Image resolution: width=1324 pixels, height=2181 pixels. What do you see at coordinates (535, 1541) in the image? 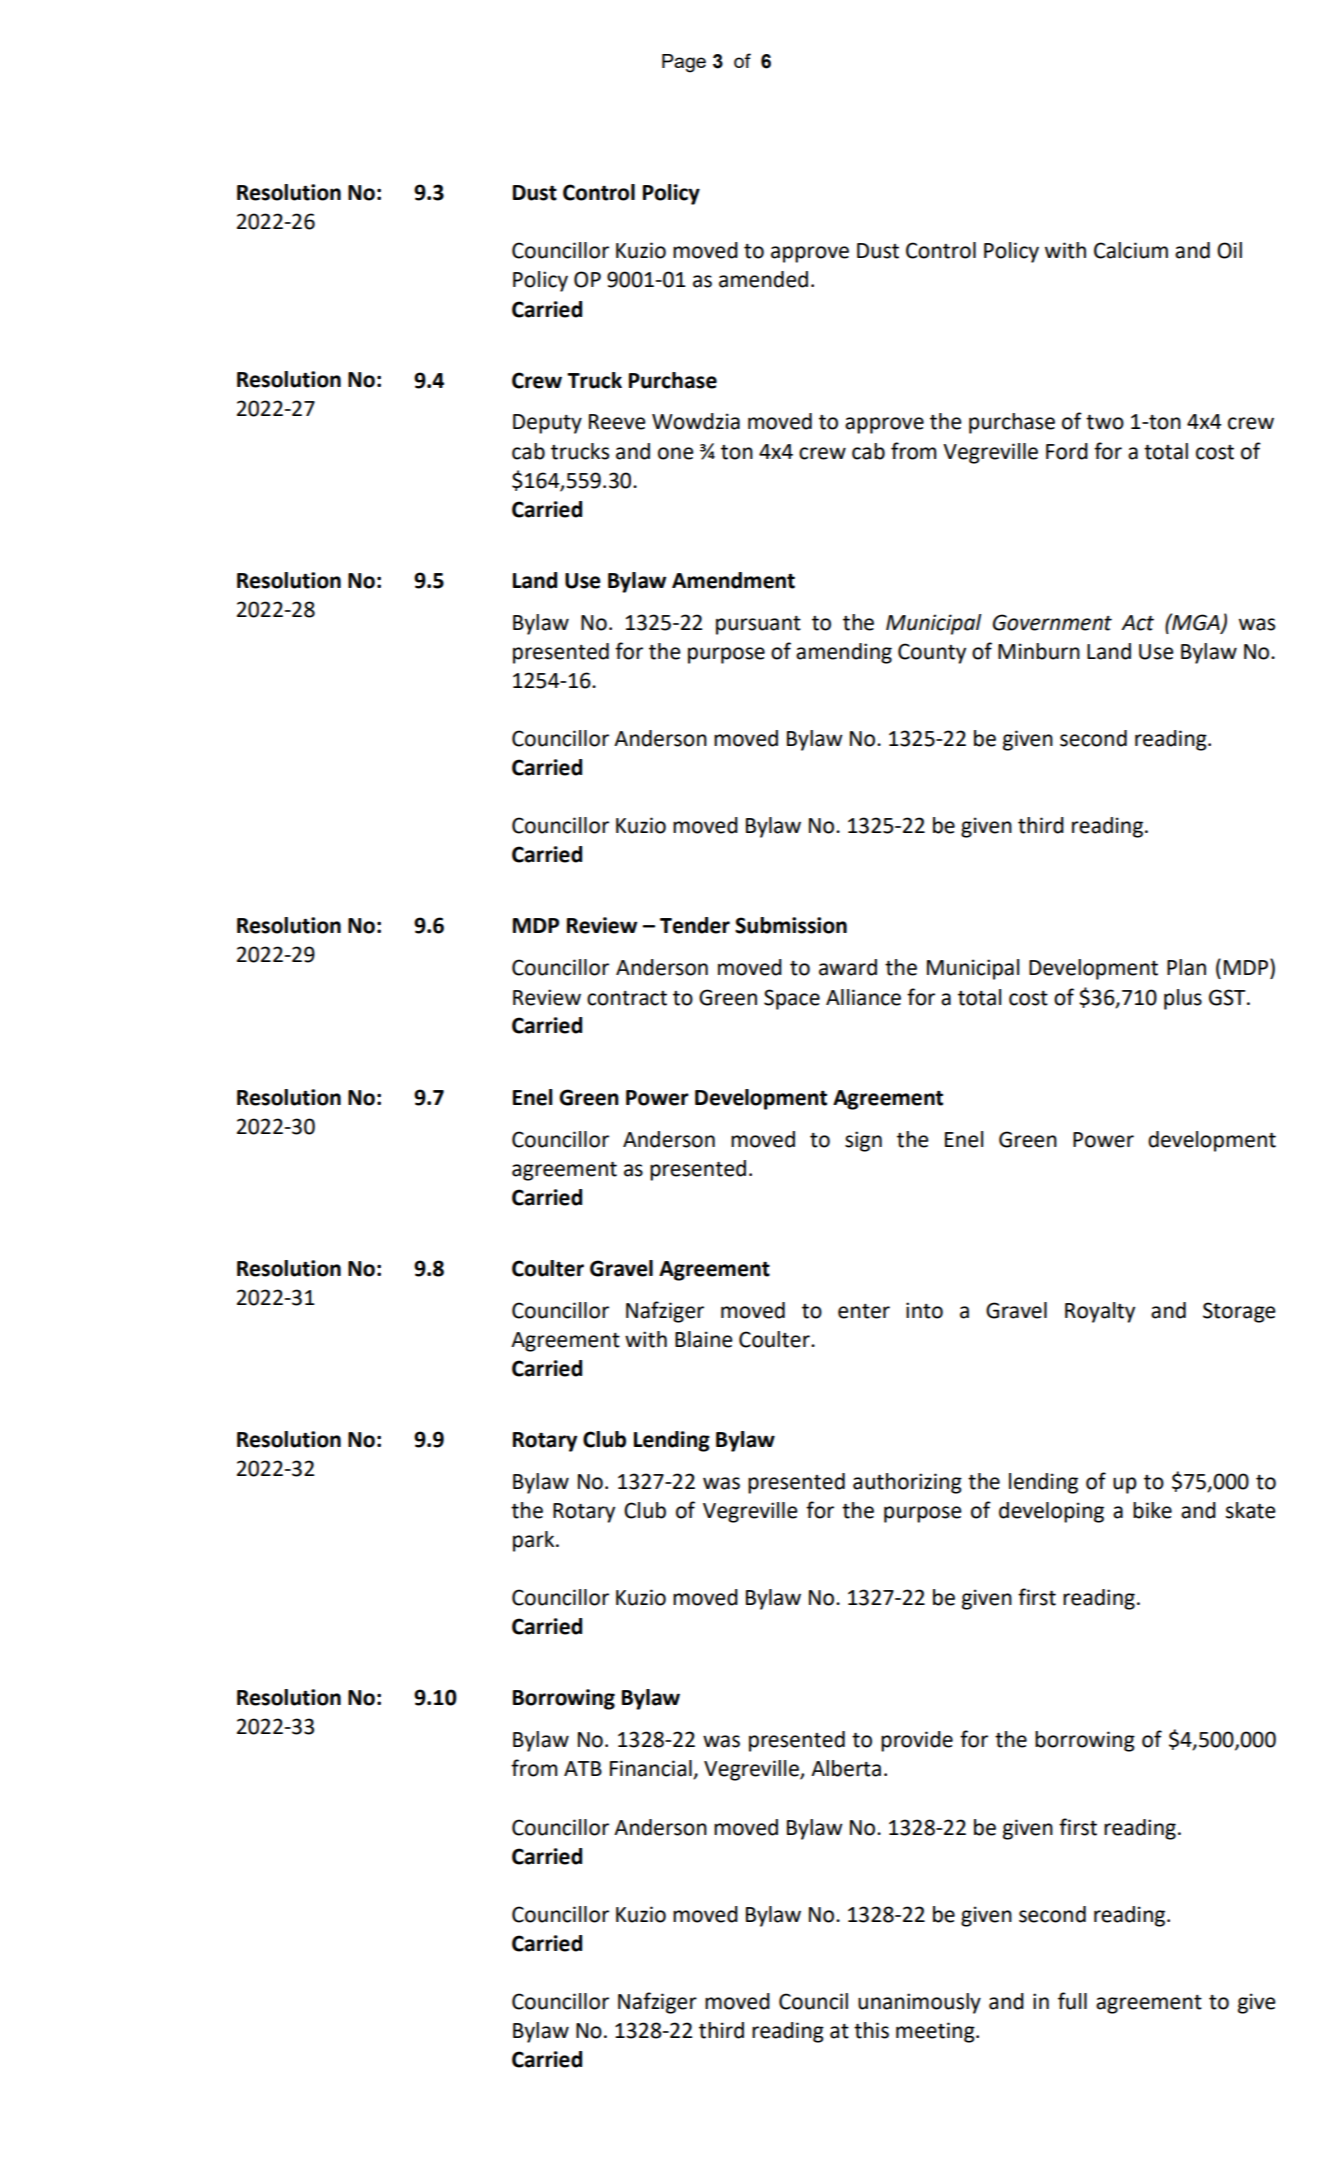
I see `park` at bounding box center [535, 1541].
